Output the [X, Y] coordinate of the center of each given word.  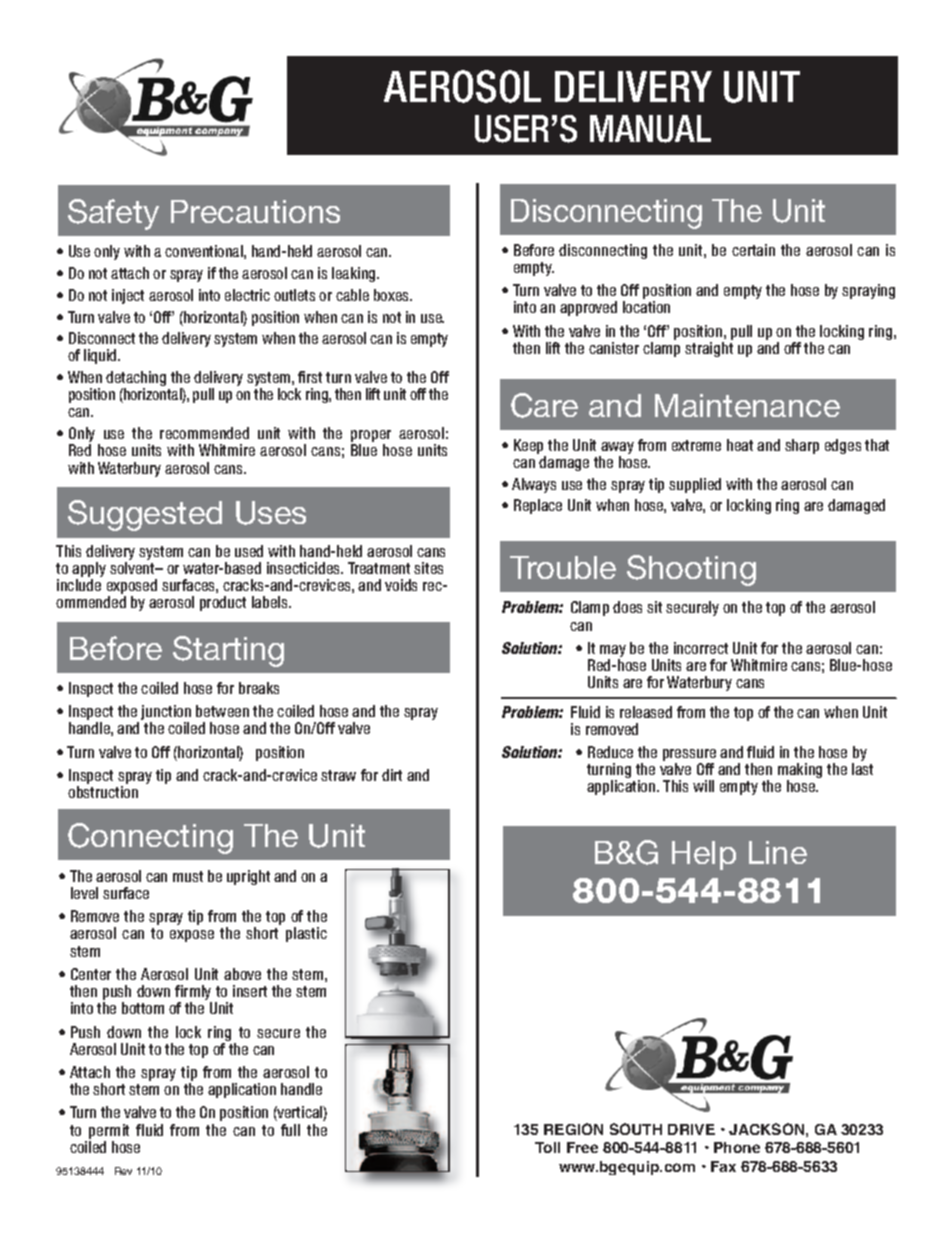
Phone [737, 1147]
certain [753, 250]
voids [401, 585]
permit [109, 1131]
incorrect [701, 648]
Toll [547, 1147]
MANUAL [650, 129]
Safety [113, 214]
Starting [228, 651]
